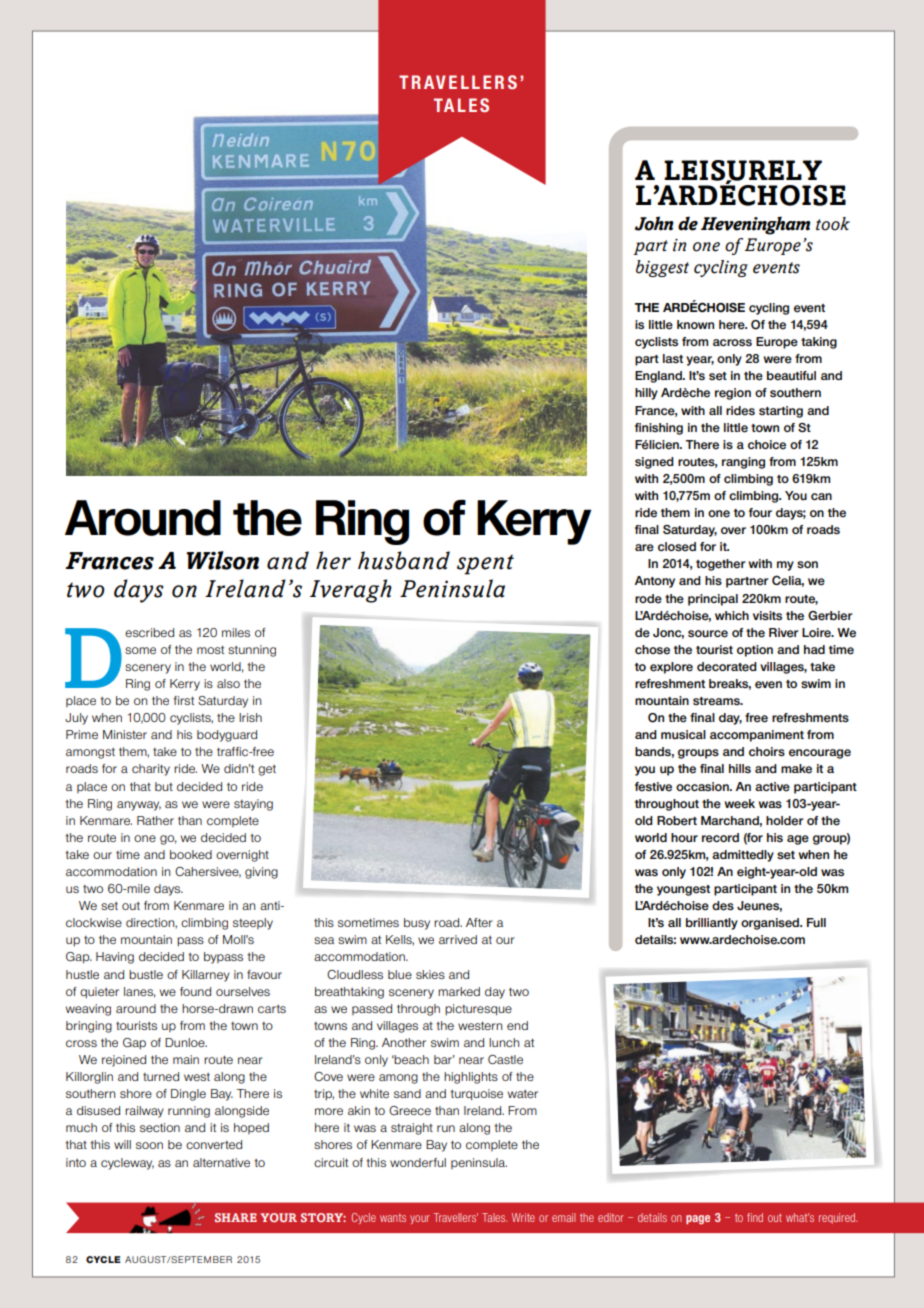 The width and height of the screenshot is (924, 1308). What do you see at coordinates (743, 171) in the screenshot?
I see `leisurely` at bounding box center [743, 171].
